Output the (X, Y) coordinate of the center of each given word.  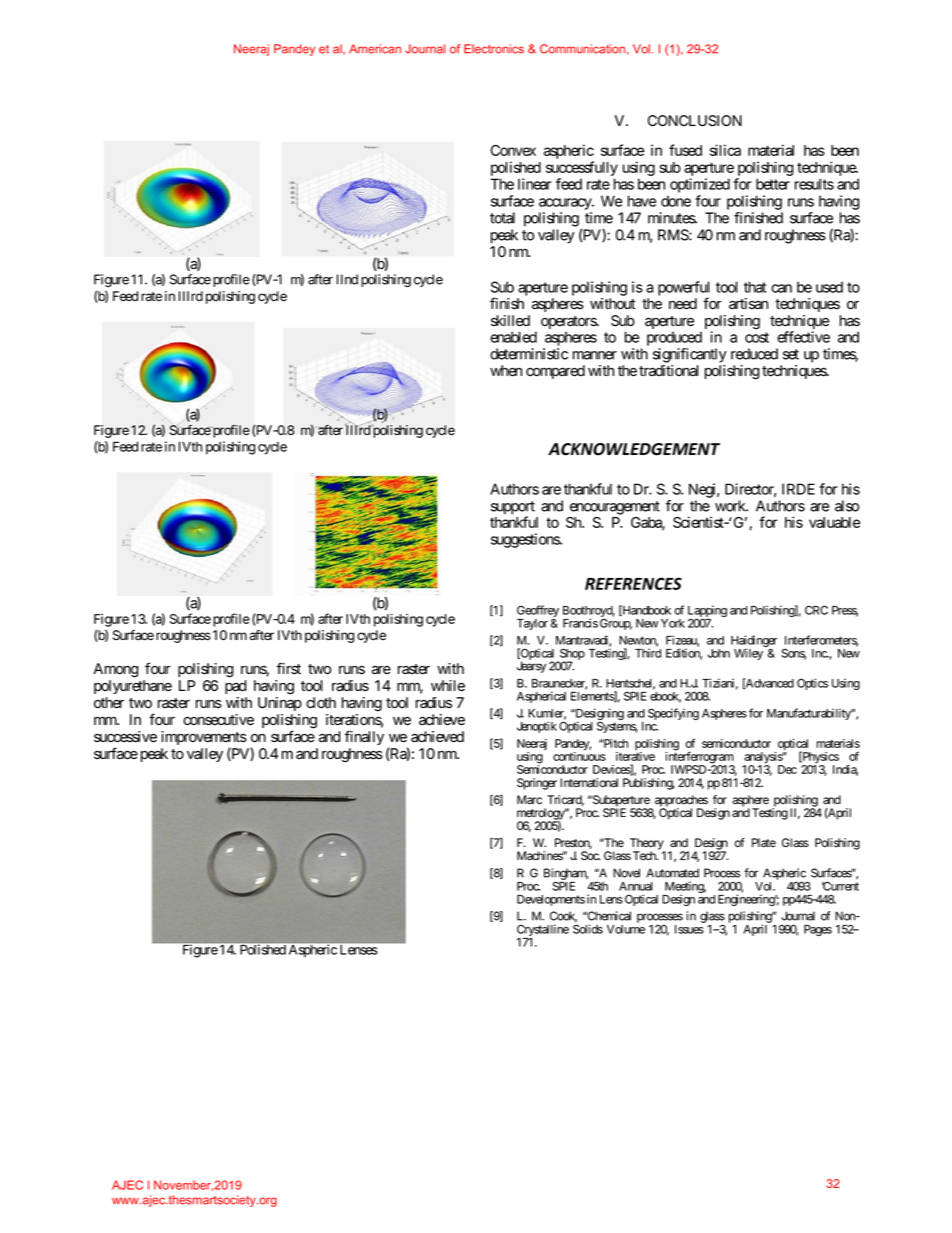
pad (235, 687)
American (375, 49)
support (513, 509)
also (847, 506)
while (448, 686)
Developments (551, 900)
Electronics (494, 49)
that (755, 287)
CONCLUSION (695, 121)
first (289, 668)
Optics (812, 684)
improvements (204, 739)
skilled (510, 321)
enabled (513, 337)
